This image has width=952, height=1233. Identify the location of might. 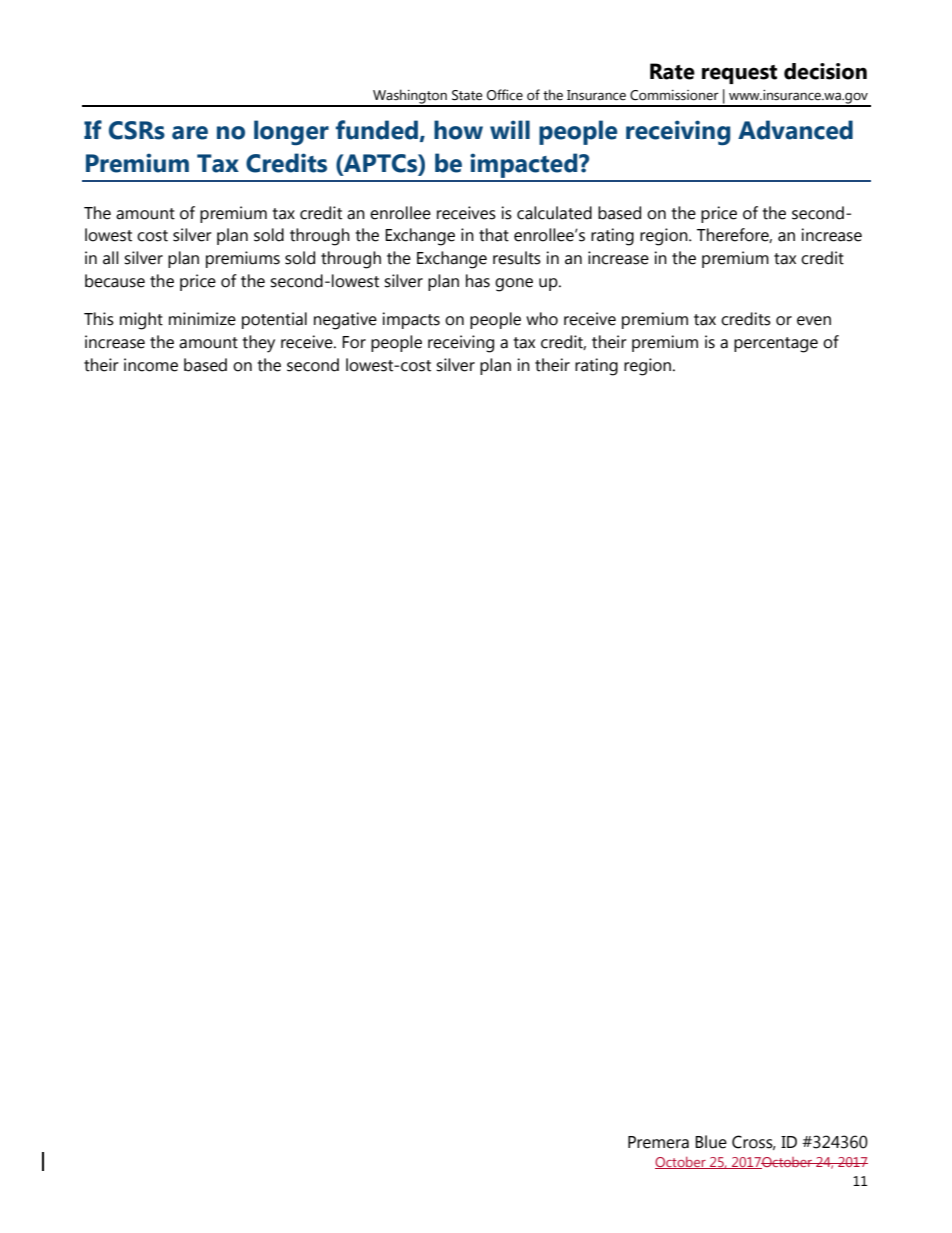
(141, 321).
